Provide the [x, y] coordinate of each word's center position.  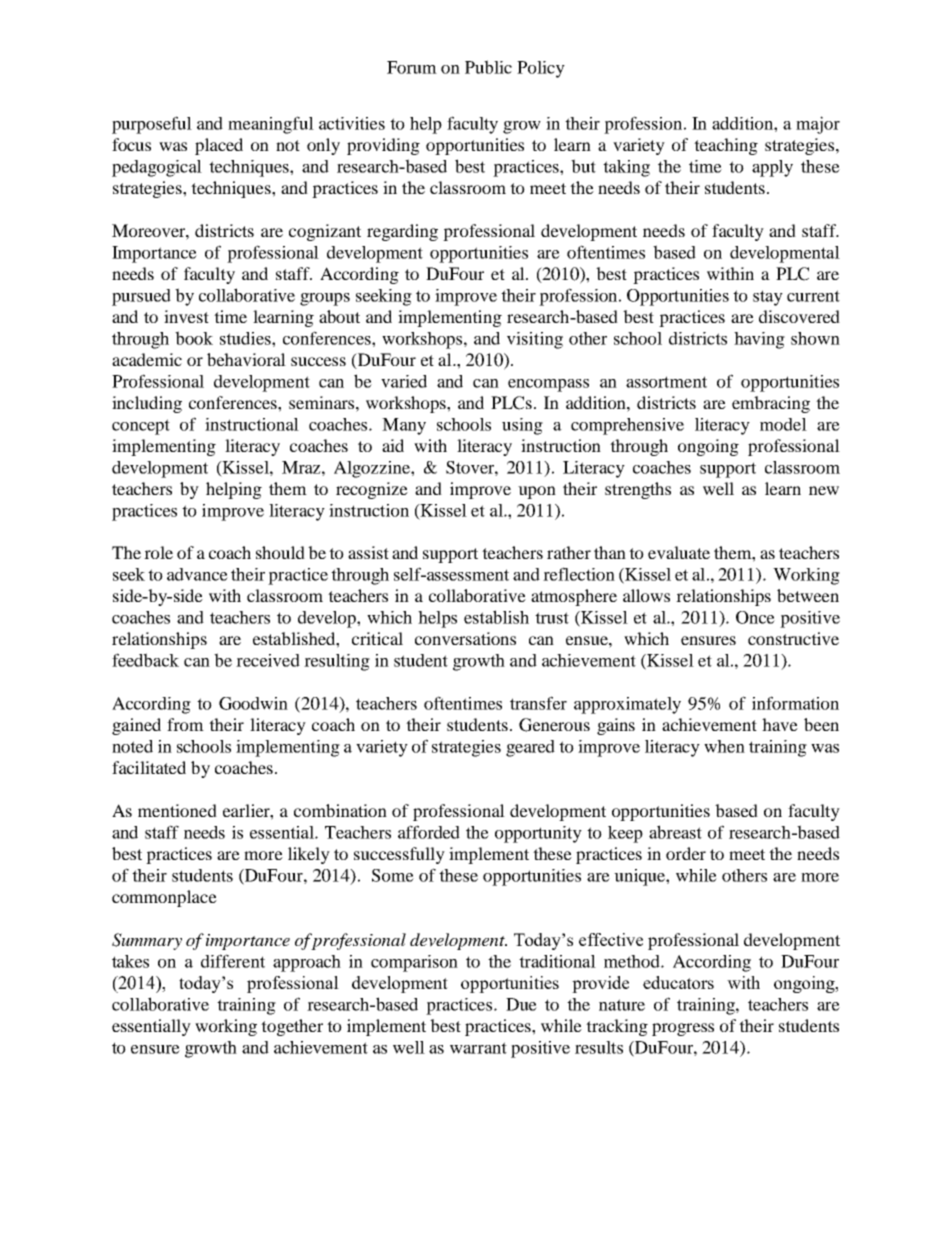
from [185, 724]
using [522, 426]
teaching [726, 146]
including [147, 404]
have [780, 724]
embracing [771, 404]
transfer [538, 703]
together [292, 1027]
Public [488, 67]
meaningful [271, 125]
